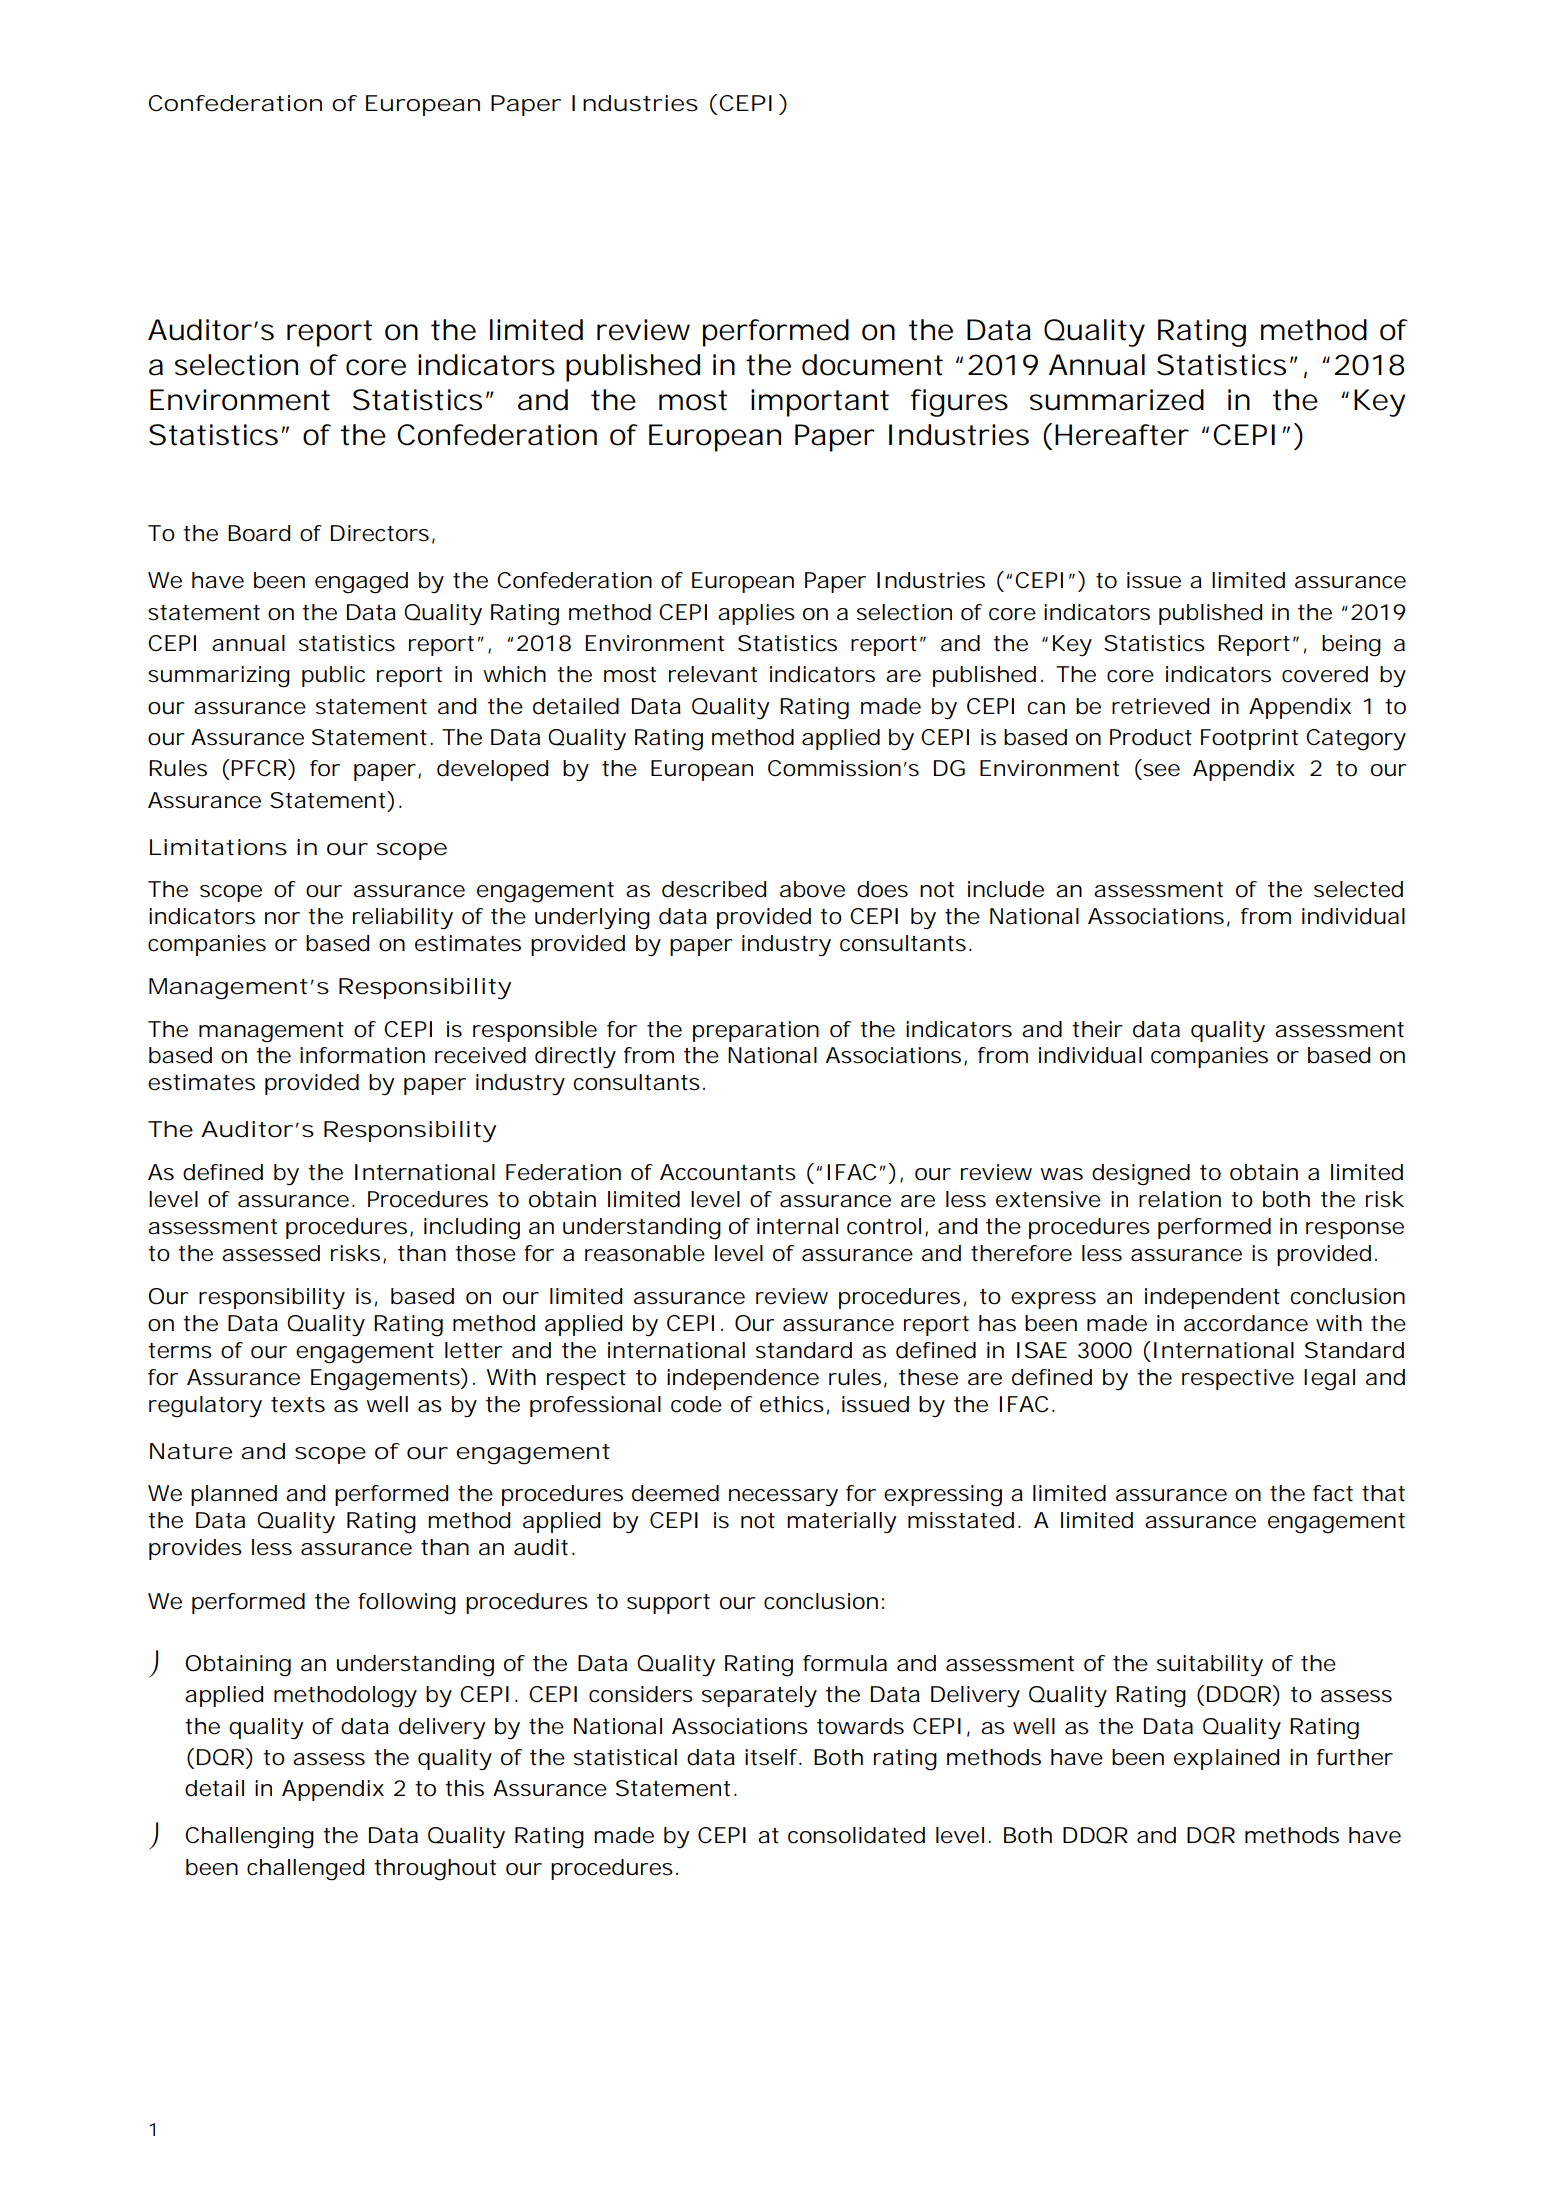  I want to click on consolidated, so click(856, 1835).
